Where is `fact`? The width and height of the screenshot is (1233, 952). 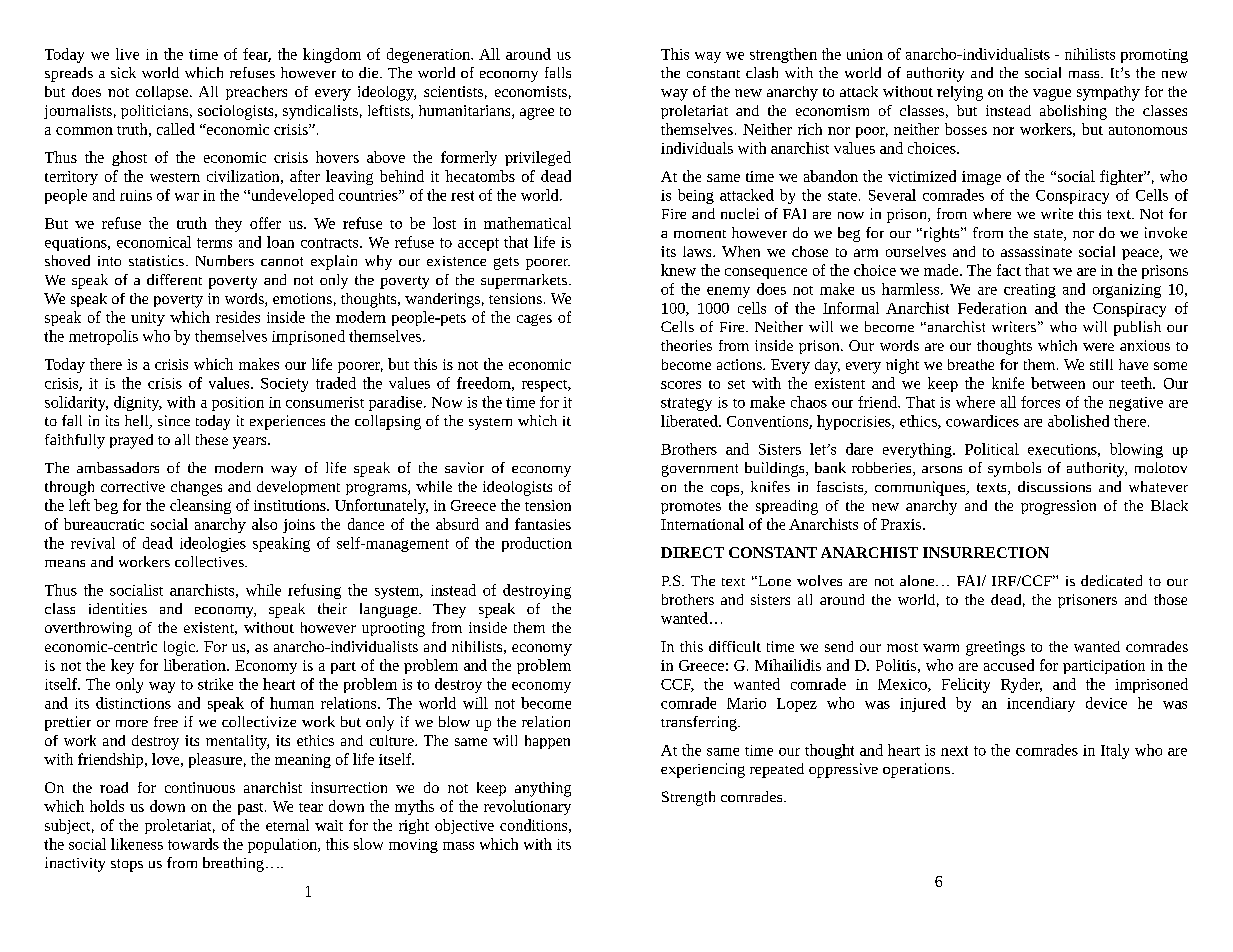 fact is located at coordinates (1009, 270).
